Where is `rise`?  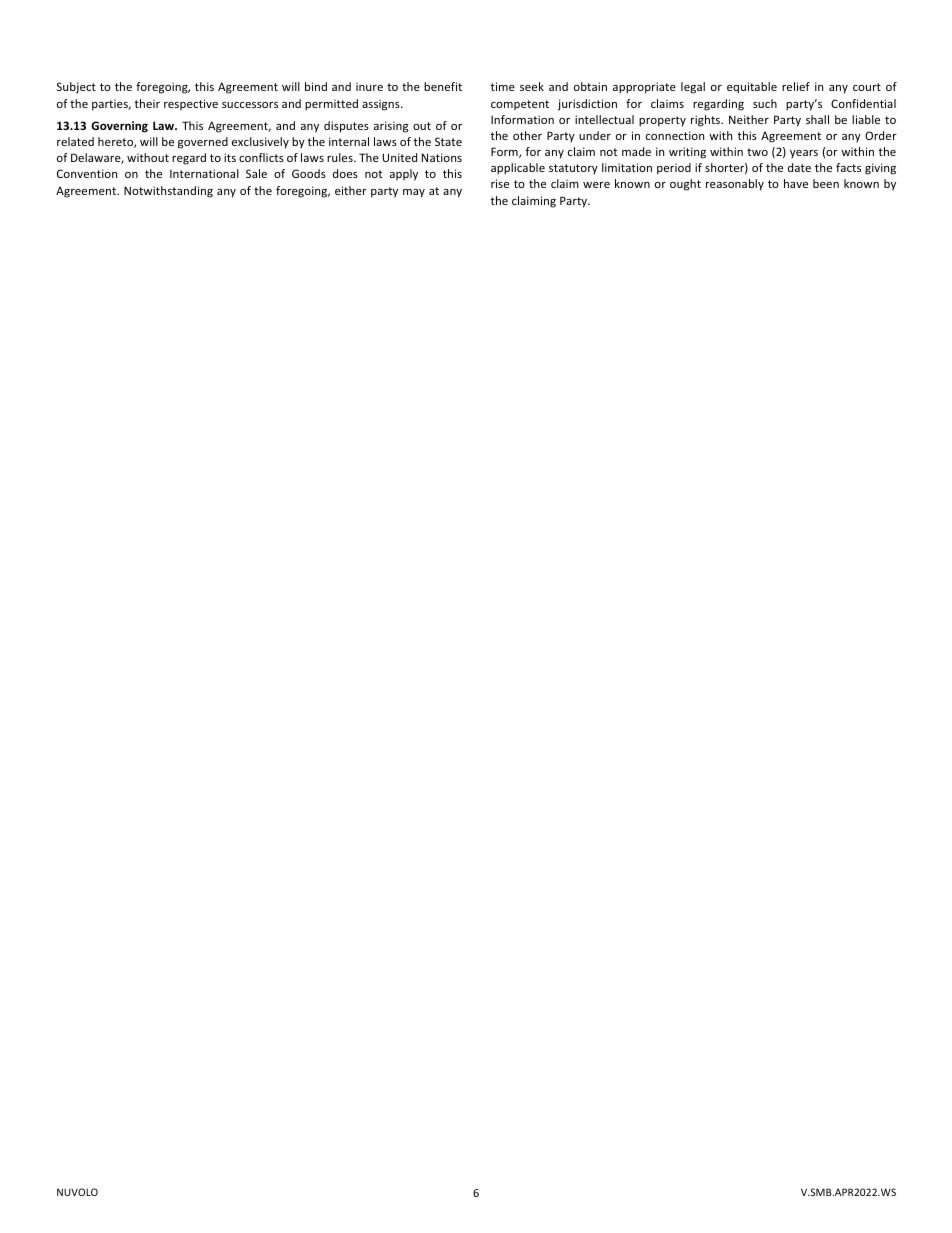 rise is located at coordinates (500, 183).
